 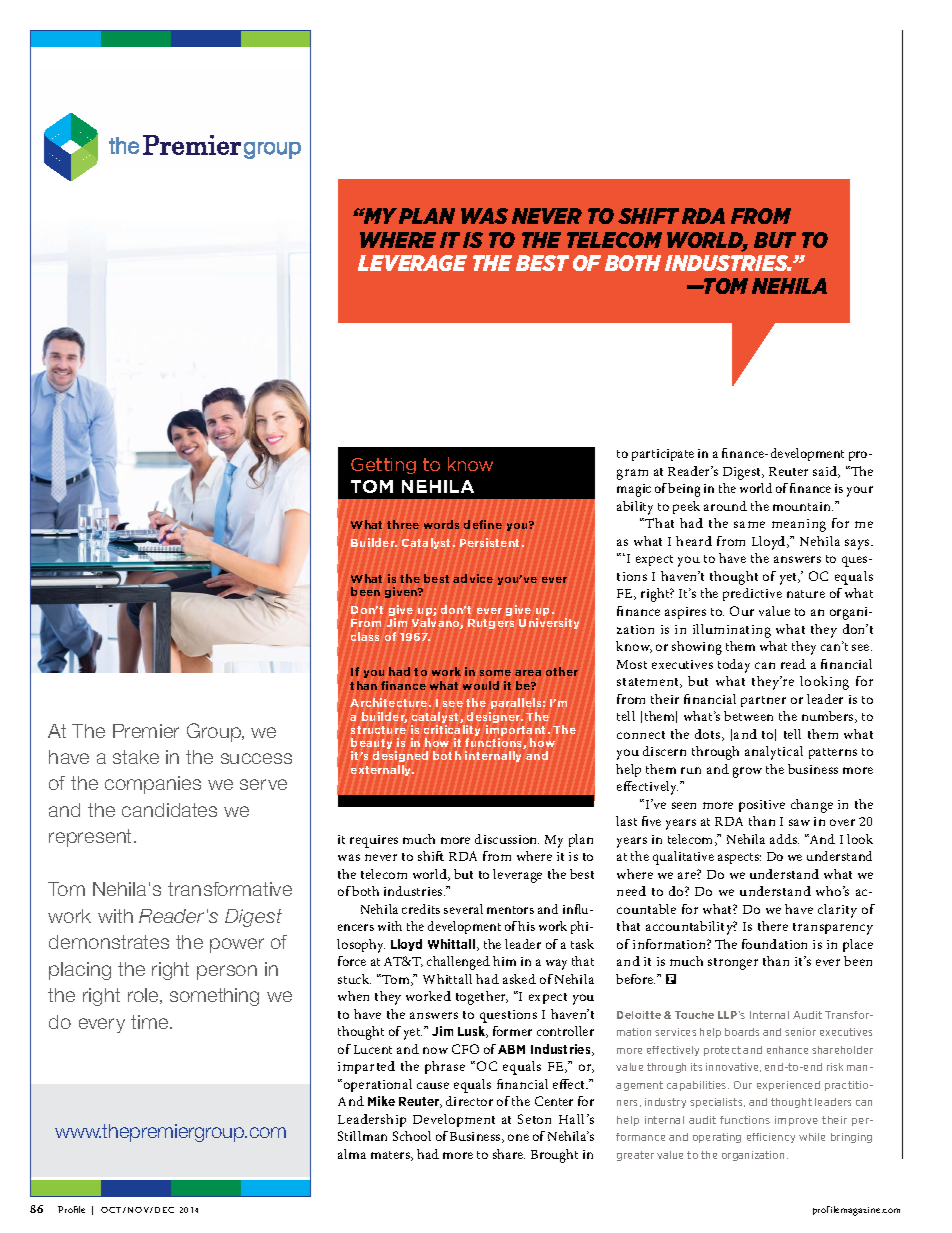 I want to click on said, so click(x=826, y=472).
